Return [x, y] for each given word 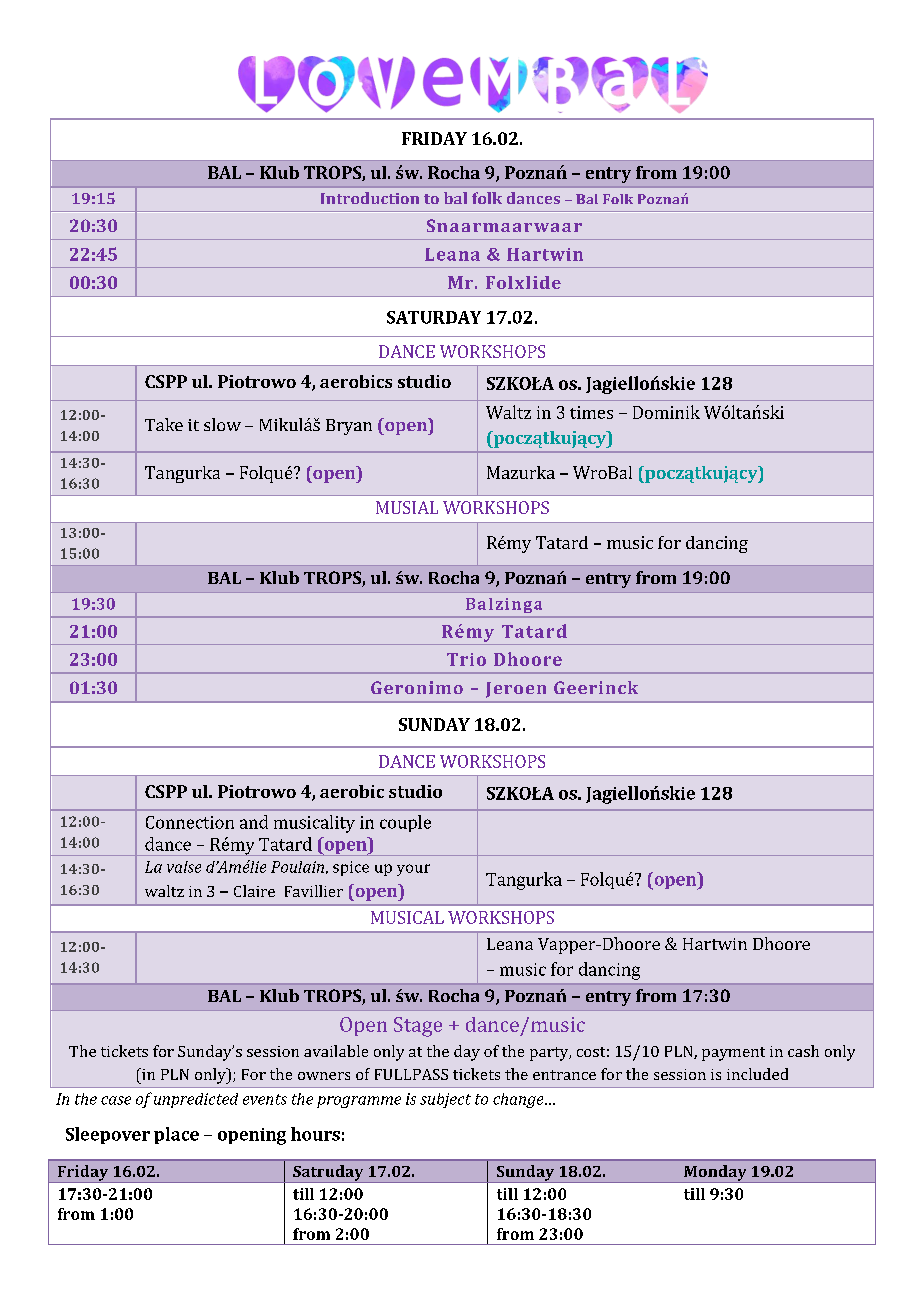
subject [445, 1100]
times [591, 412]
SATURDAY [434, 317]
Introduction [370, 198]
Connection [190, 822]
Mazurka [521, 472]
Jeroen [516, 690]
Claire [254, 891]
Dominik [666, 412]
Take [164, 424]
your [413, 870]
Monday [715, 1174]
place [176, 1135]
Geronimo [417, 687]
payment [733, 1054]
